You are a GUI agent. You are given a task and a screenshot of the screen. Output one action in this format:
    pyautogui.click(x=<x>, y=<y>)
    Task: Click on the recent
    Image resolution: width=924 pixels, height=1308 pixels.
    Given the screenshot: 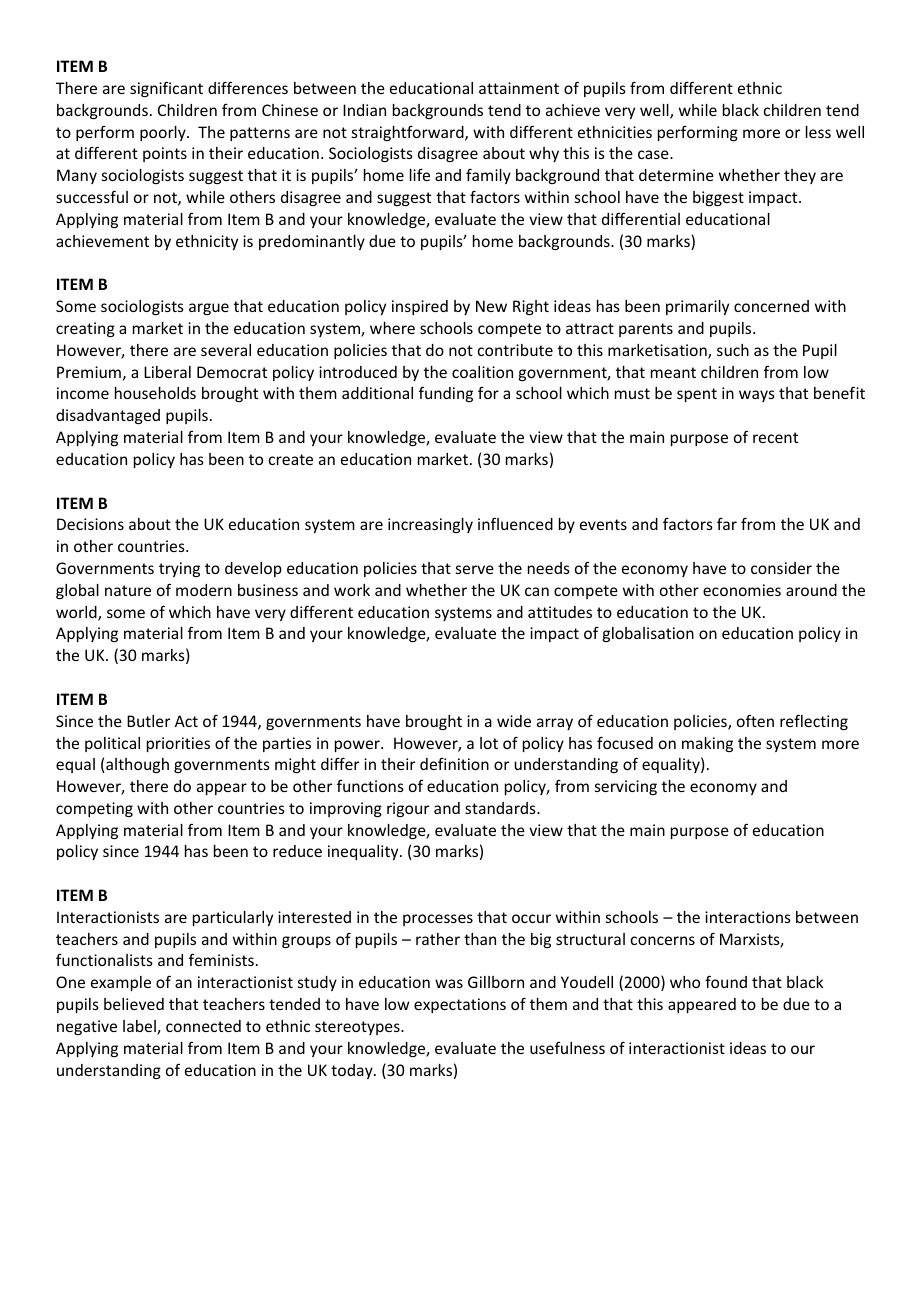 What is the action you would take?
    pyautogui.click(x=775, y=437)
